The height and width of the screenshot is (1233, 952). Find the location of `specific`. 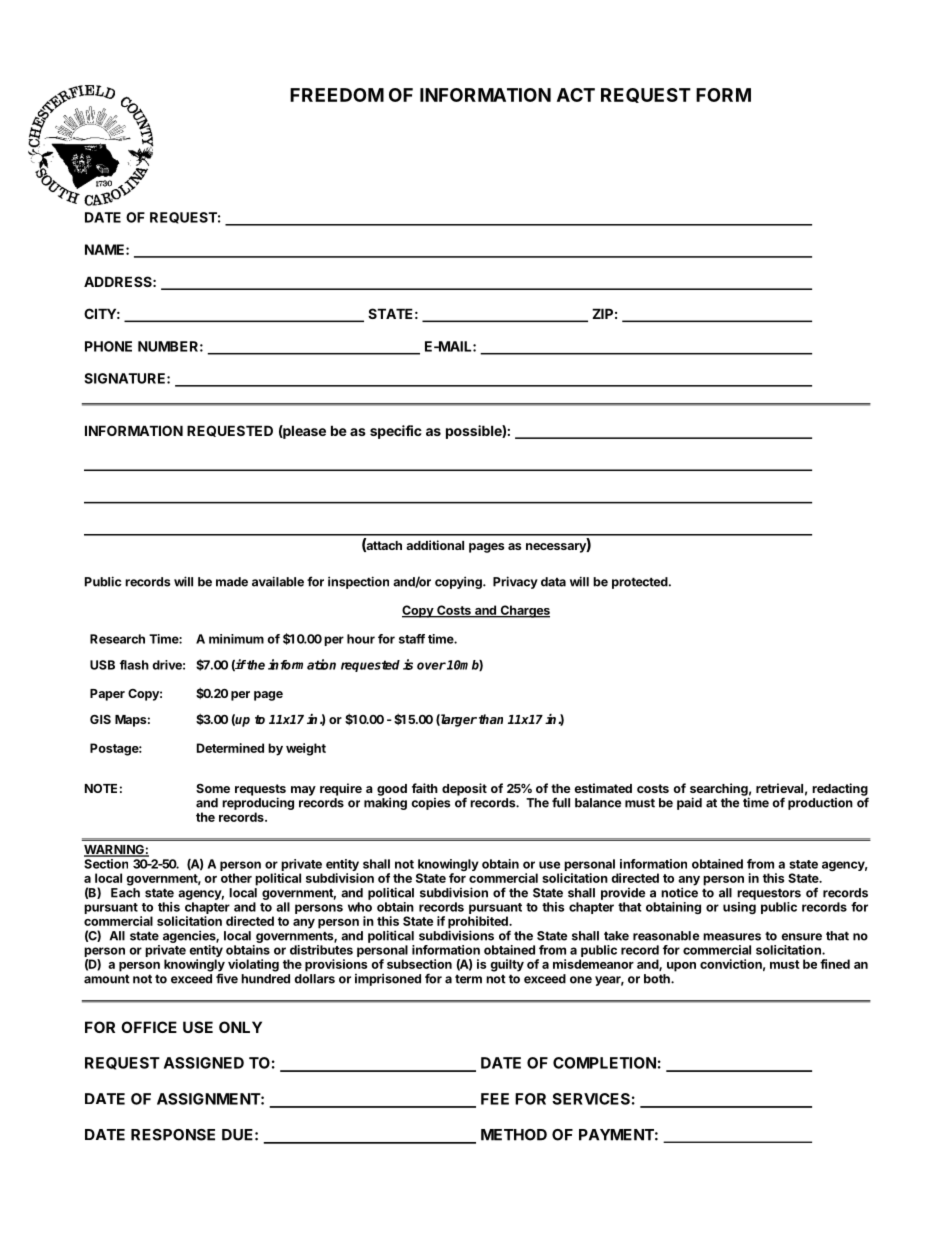

specific is located at coordinates (396, 432).
